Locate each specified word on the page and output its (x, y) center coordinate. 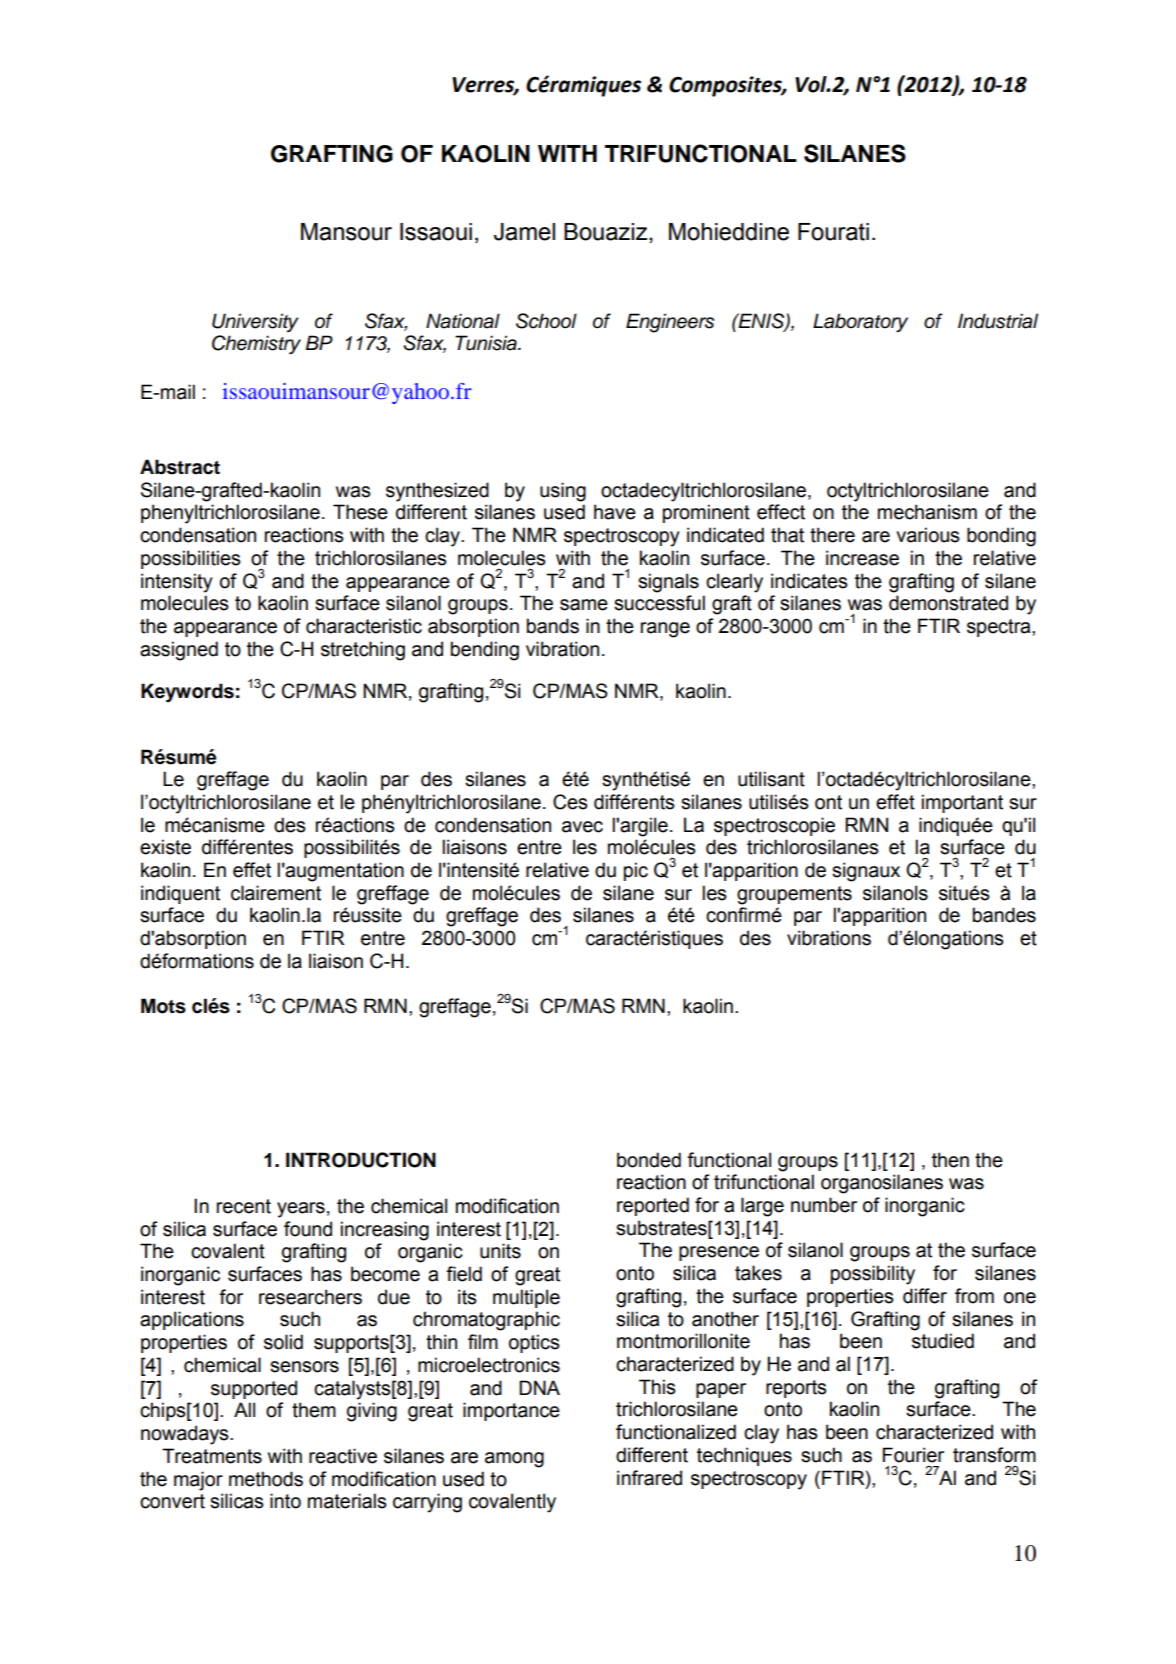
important (962, 803)
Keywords (187, 693)
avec (582, 827)
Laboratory (860, 323)
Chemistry (256, 345)
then (950, 1160)
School (546, 321)
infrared (649, 1478)
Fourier (913, 1455)
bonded (649, 1160)
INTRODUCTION (361, 1160)
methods (266, 1479)
